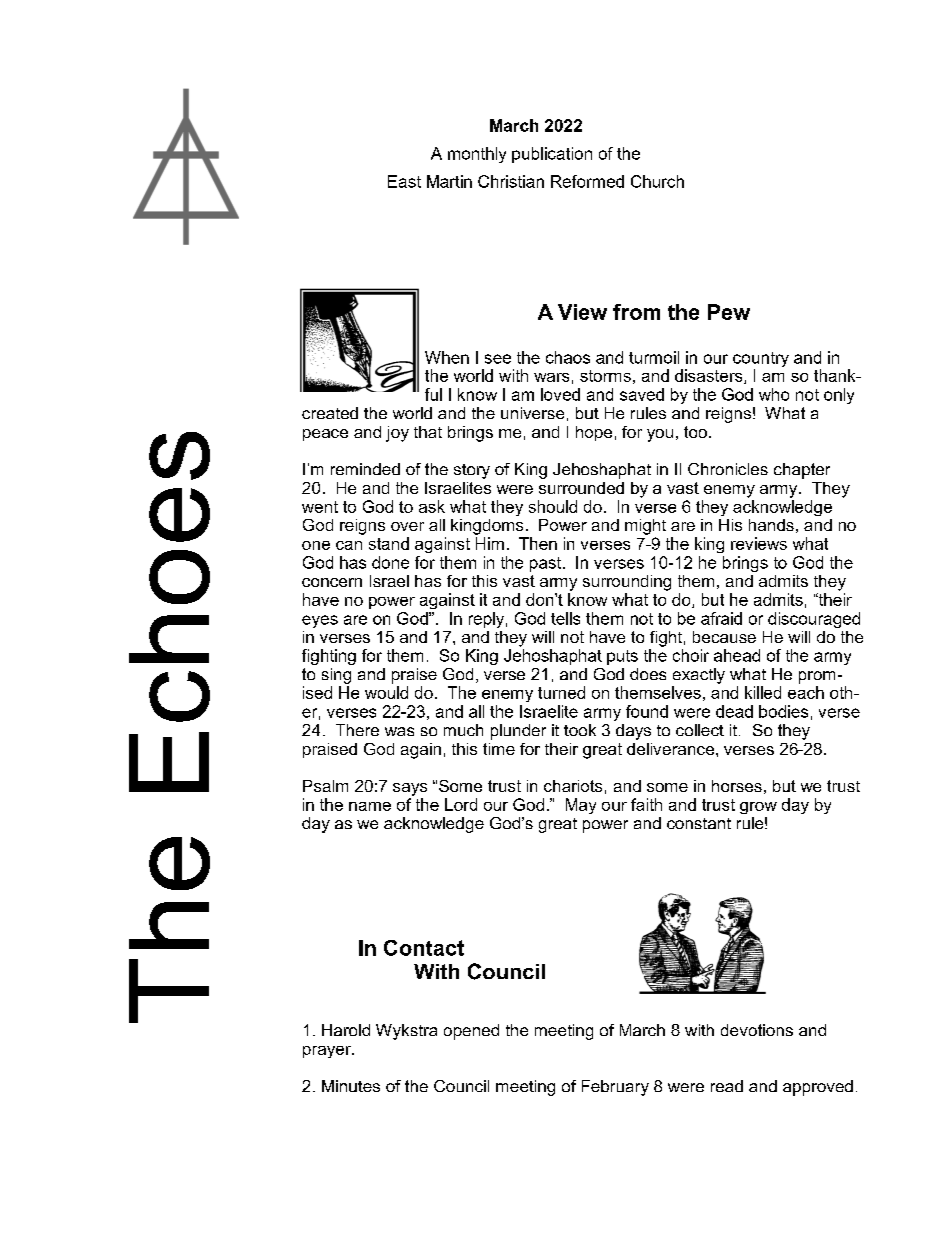 This screenshot has width=952, height=1233. What do you see at coordinates (365, 469) in the screenshot?
I see `reminded` at bounding box center [365, 469].
